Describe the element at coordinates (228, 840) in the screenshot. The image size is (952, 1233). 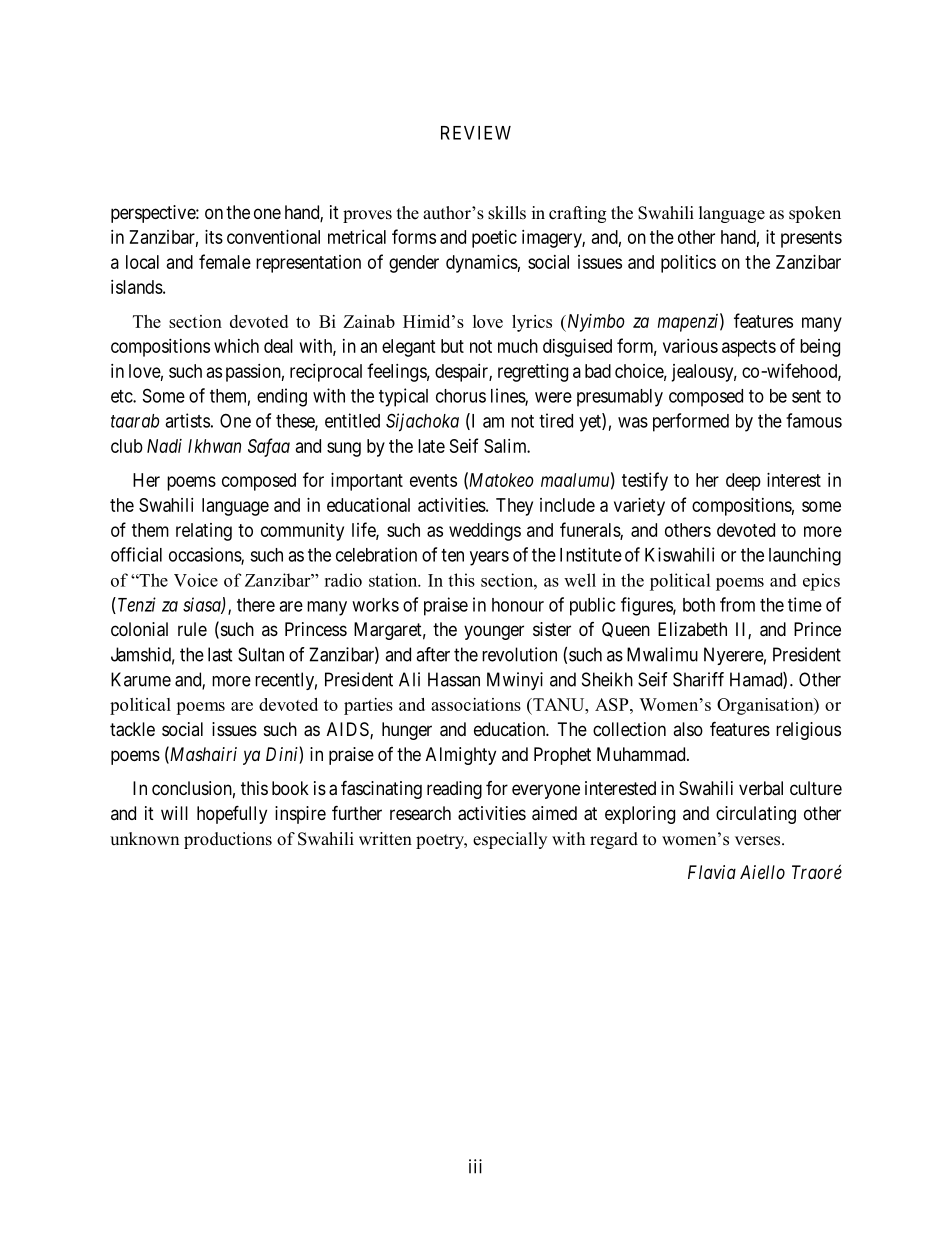
I see `productions` at that location.
